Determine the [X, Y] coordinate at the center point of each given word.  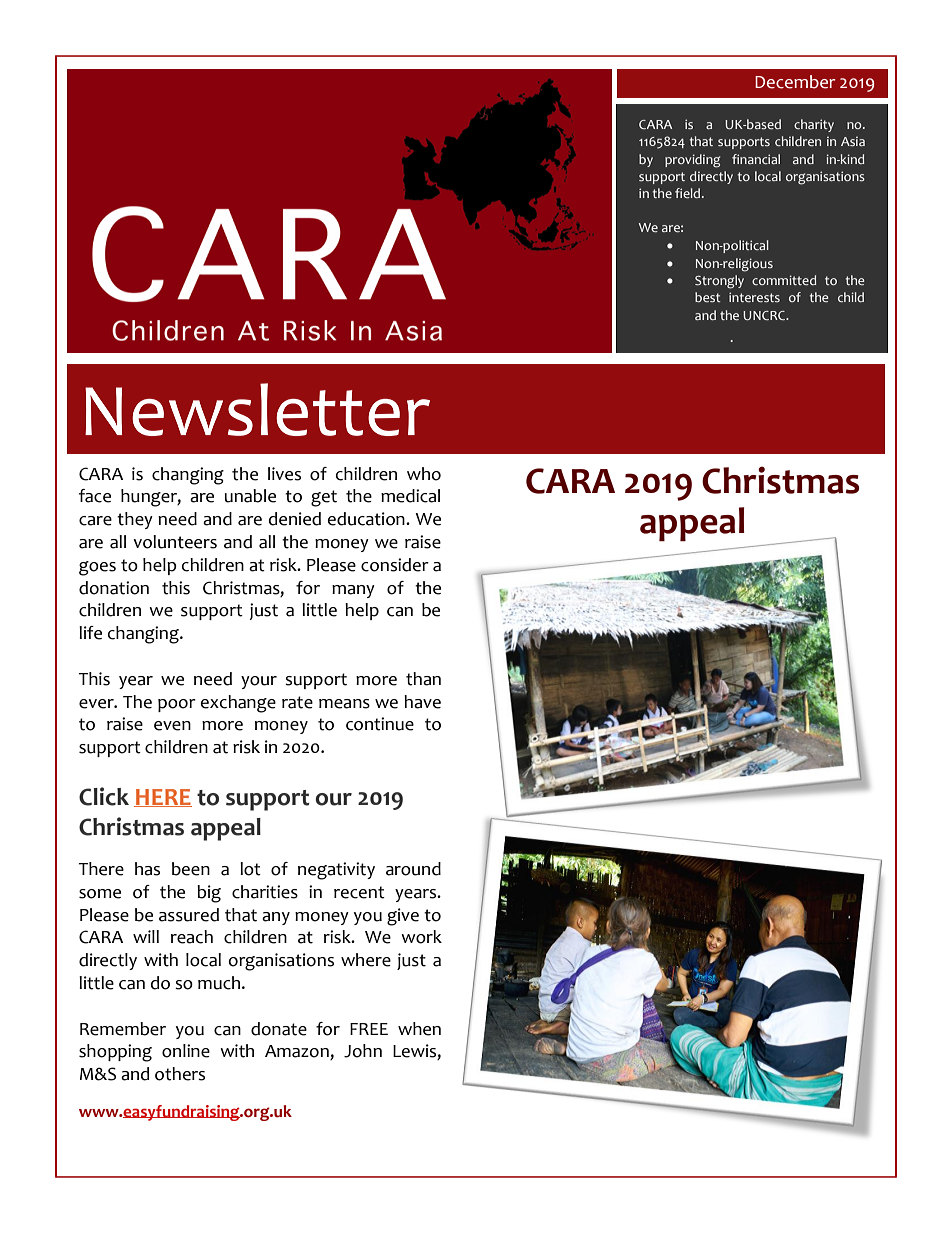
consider [395, 565]
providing [692, 161]
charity [814, 125]
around [413, 869]
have [422, 702]
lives [284, 474]
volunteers [175, 542]
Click [104, 796]
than [423, 679]
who [424, 474]
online [186, 1051]
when [419, 1029]
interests [754, 297]
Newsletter [257, 409]
